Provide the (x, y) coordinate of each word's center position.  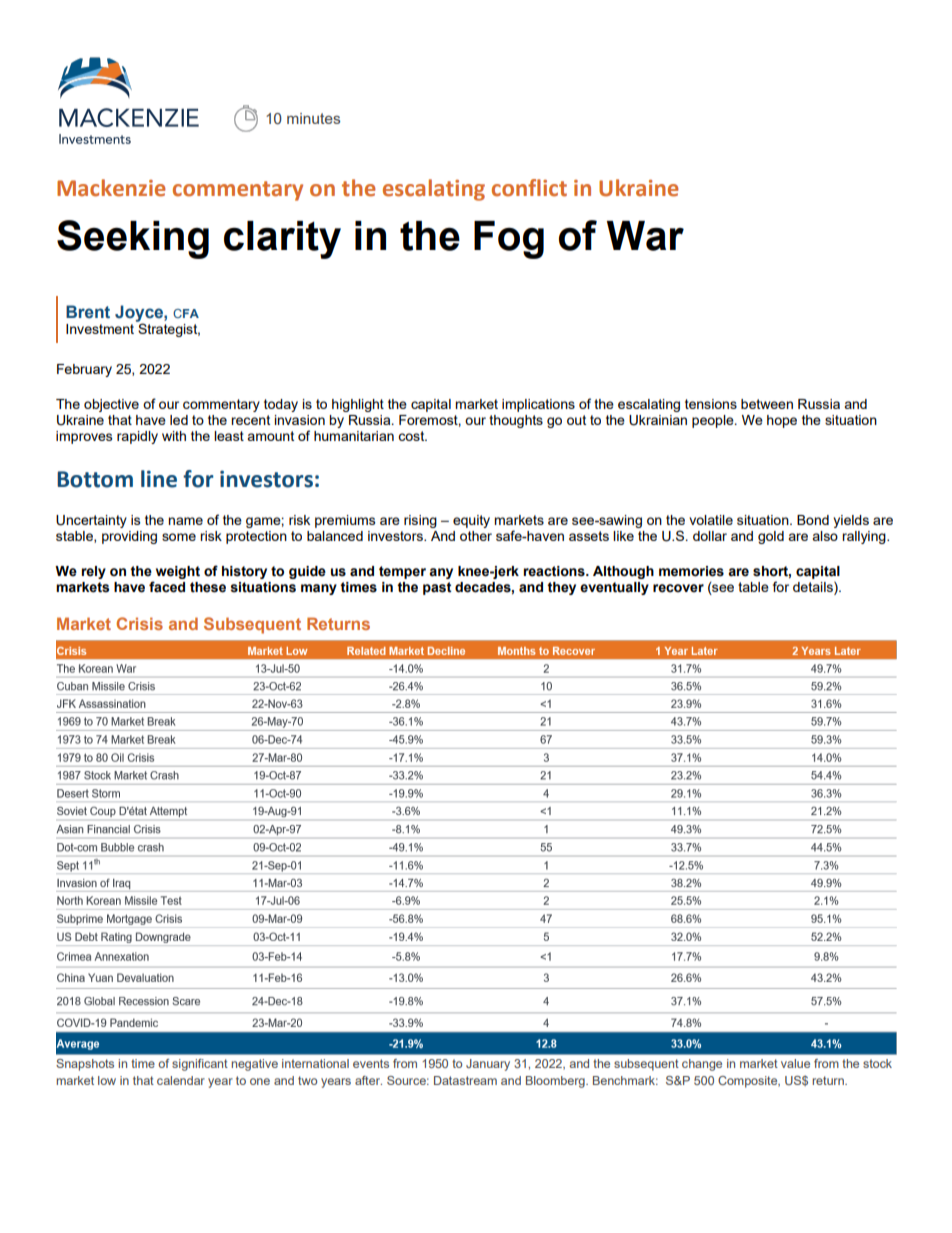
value (795, 1063)
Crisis (139, 623)
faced (167, 587)
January (488, 1065)
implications (538, 405)
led (179, 420)
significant (200, 1065)
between (767, 404)
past (437, 588)
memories (691, 571)
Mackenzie (111, 188)
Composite (749, 1082)
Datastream (465, 1080)
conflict (529, 188)
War (645, 236)
